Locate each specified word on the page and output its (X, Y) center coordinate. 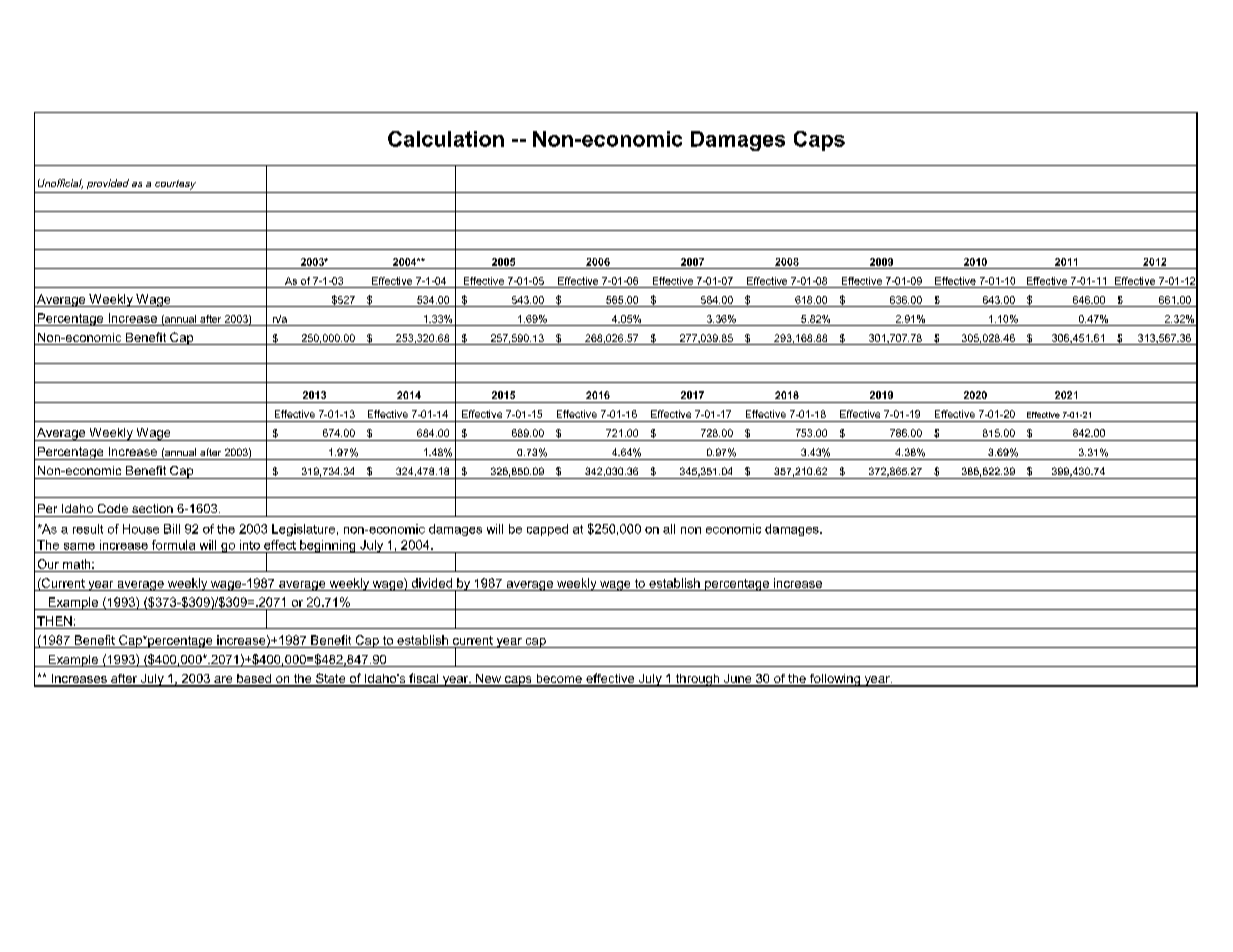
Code (113, 508)
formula (173, 545)
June (738, 680)
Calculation (446, 139)
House (141, 529)
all (669, 529)
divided (432, 583)
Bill (172, 529)
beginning (328, 546)
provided (108, 184)
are (223, 681)
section (152, 508)
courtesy (175, 185)
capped (547, 530)
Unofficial (60, 184)
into (250, 545)
